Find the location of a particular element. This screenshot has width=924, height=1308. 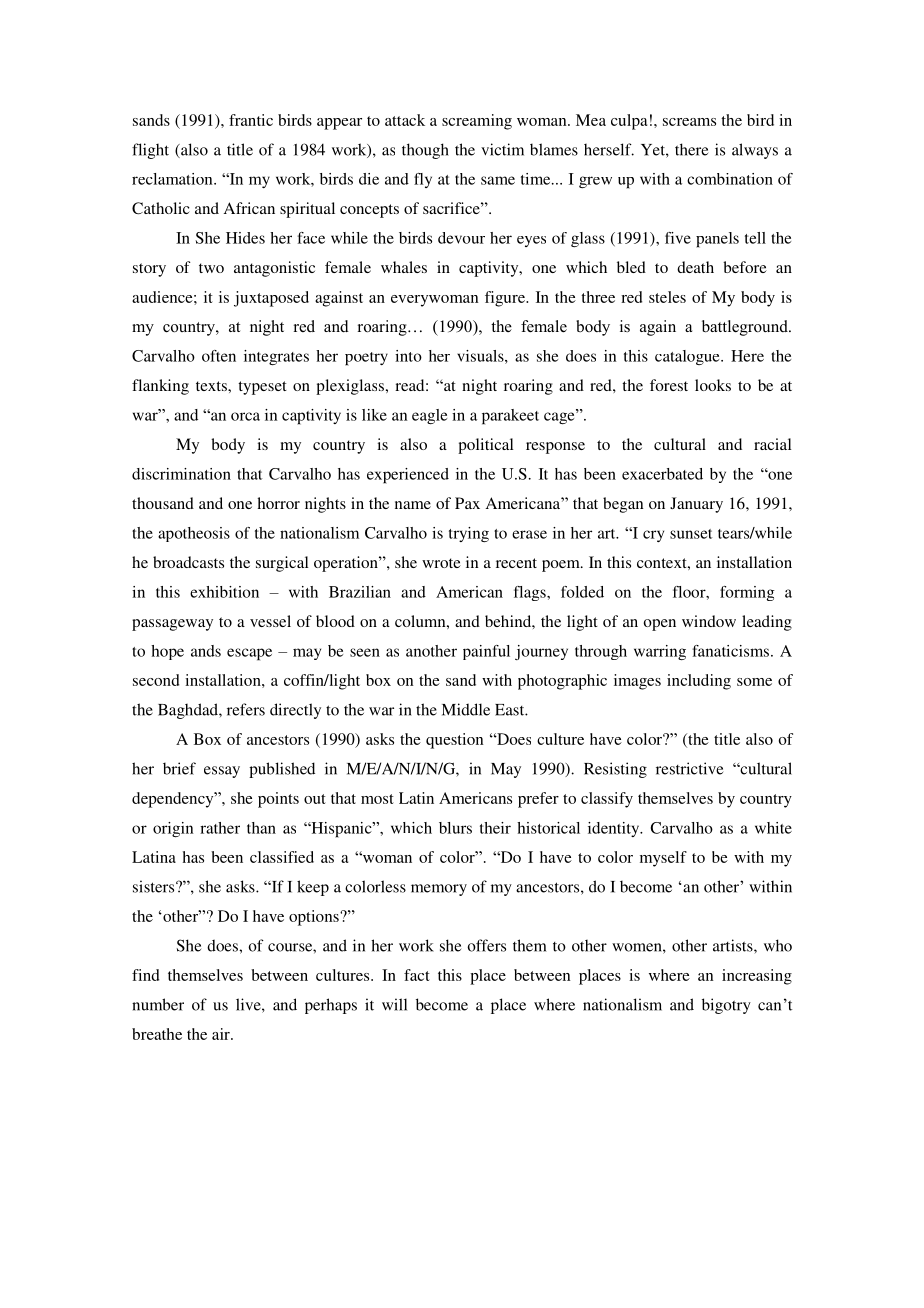

including is located at coordinates (699, 682).
